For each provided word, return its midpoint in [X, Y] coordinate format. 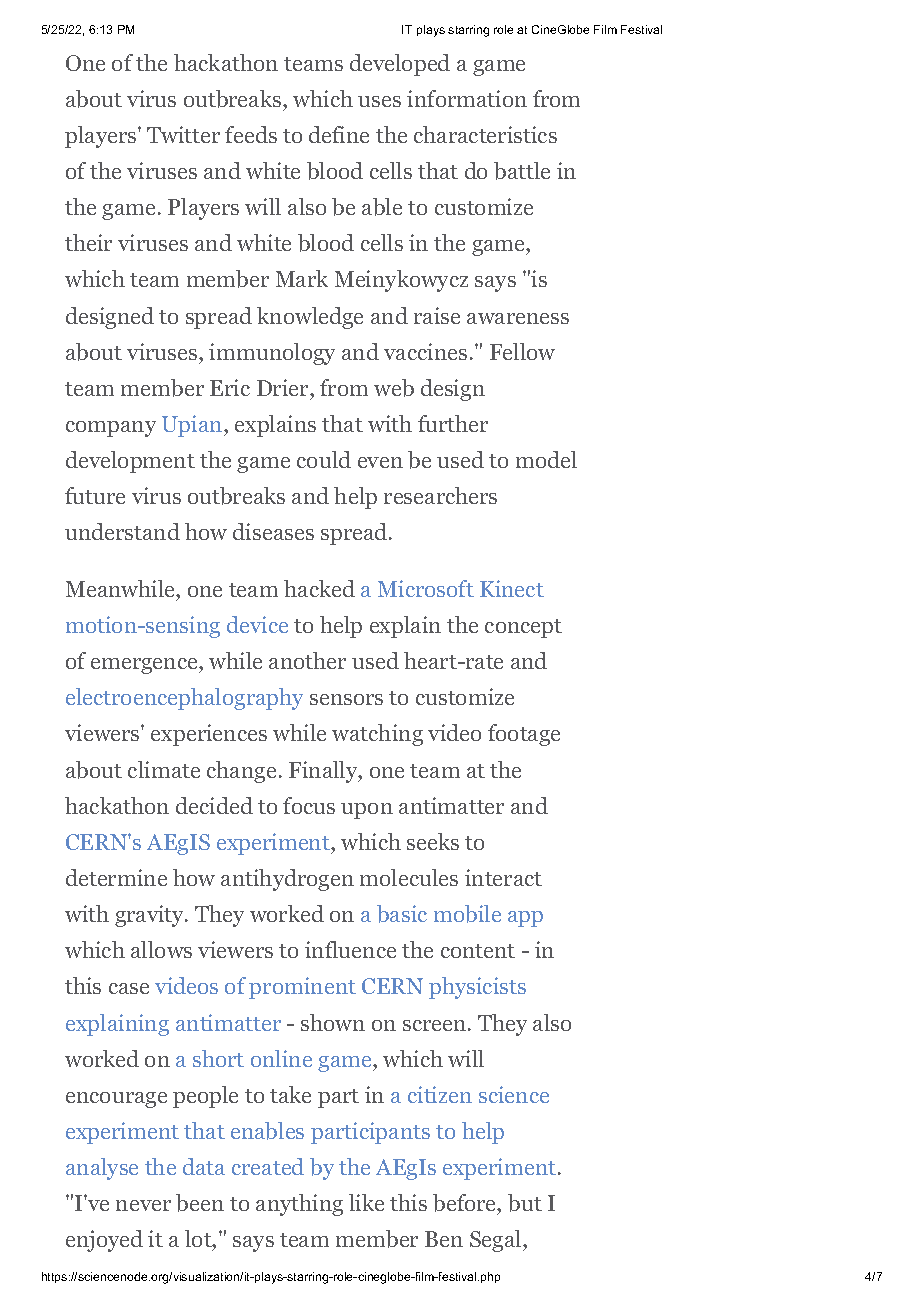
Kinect [512, 588]
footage [524, 735]
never [143, 1205]
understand [122, 531]
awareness [518, 318]
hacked [319, 588]
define [339, 134]
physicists [477, 988]
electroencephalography [184, 699]
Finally [324, 772]
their [88, 242]
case [129, 988]
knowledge [310, 318]
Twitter [183, 134]
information [467, 98]
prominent [302, 988]
